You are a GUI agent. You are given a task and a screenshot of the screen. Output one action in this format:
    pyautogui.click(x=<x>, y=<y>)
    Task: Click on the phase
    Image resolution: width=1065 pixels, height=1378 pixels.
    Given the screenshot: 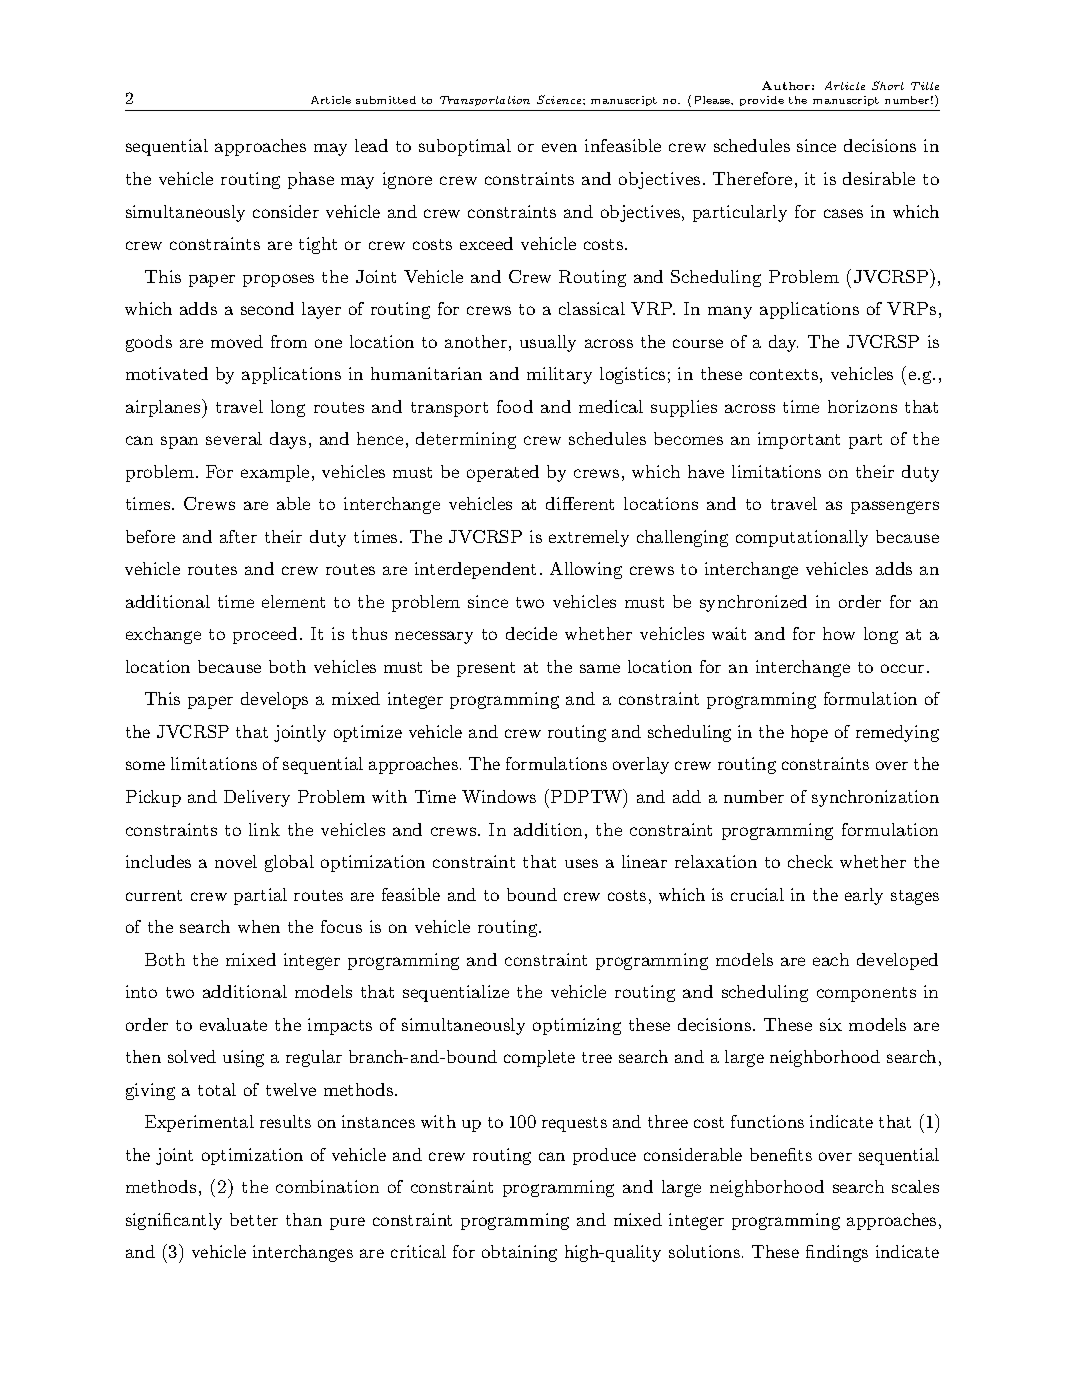 What is the action you would take?
    pyautogui.click(x=311, y=180)
